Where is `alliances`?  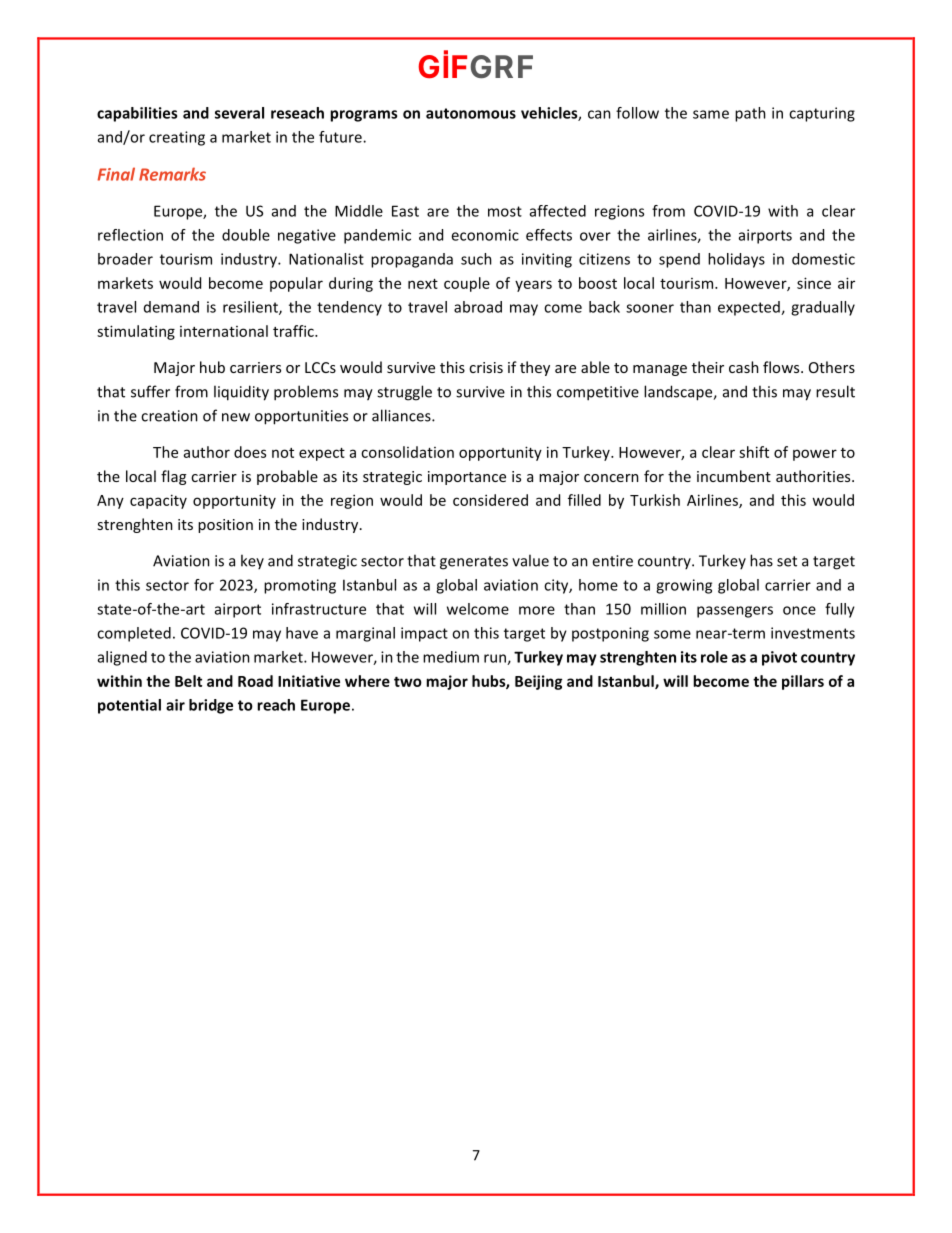
alliances is located at coordinates (402, 415).
